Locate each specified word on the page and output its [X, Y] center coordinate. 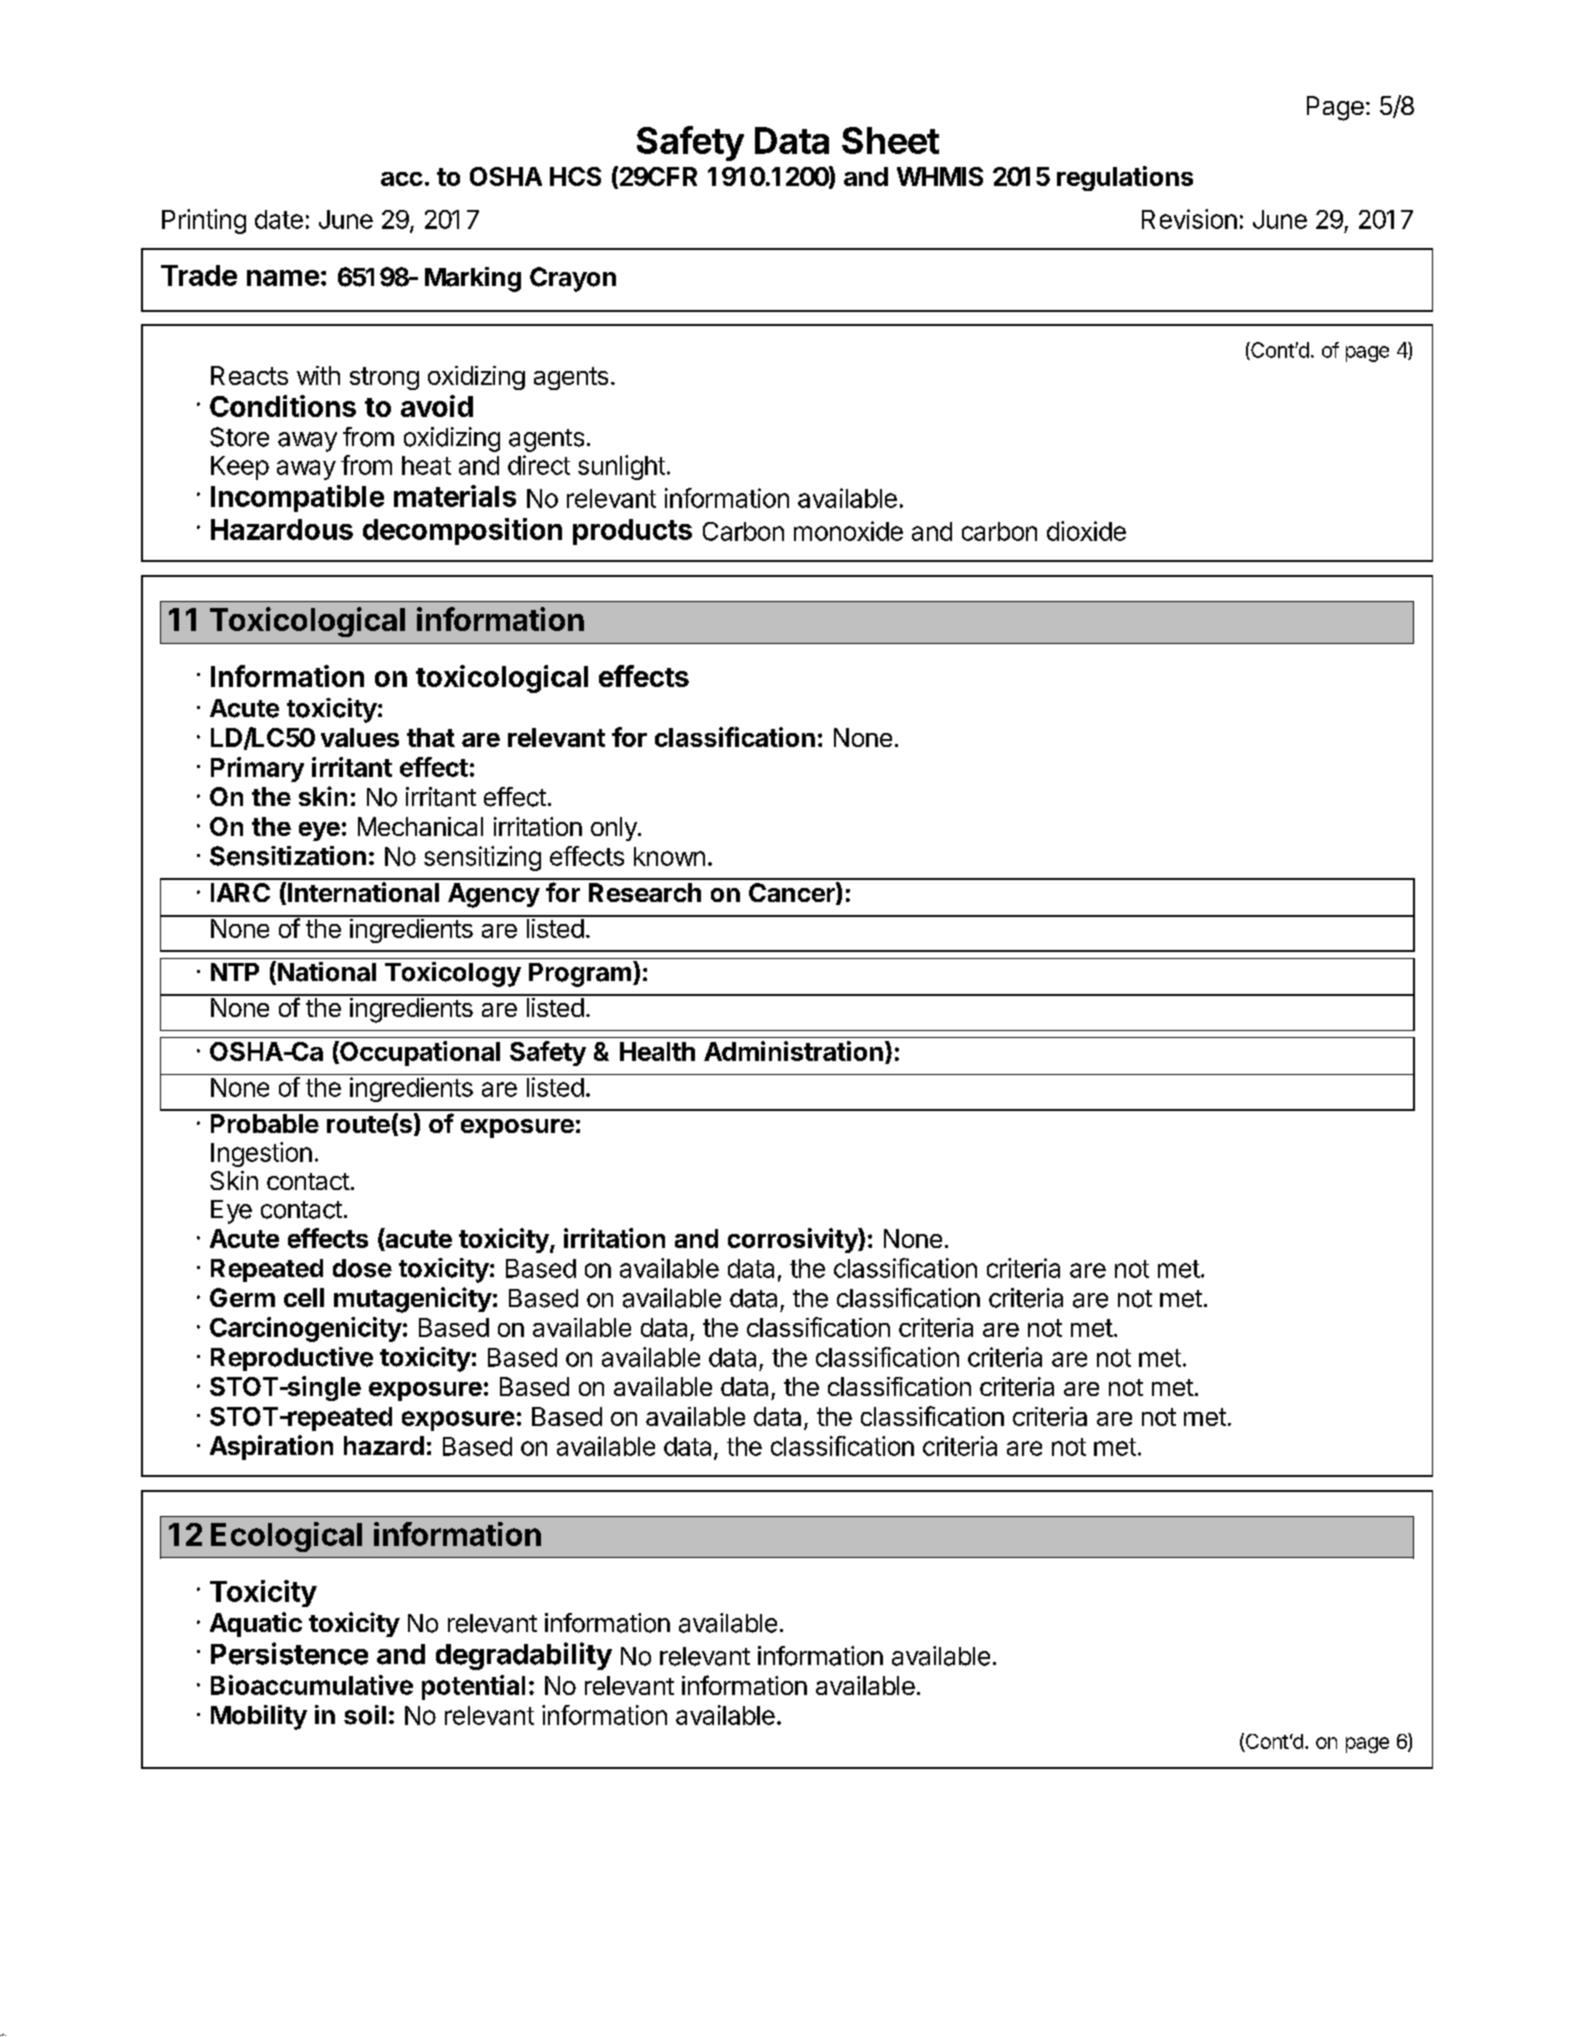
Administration [793, 1051]
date [279, 219]
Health [657, 1051]
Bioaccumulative [312, 1685]
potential [473, 1687]
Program [580, 975]
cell [304, 1297]
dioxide [1086, 531]
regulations [1125, 178]
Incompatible [297, 498]
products [632, 532]
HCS [575, 176]
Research [645, 892]
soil [365, 1715]
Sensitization [288, 856]
